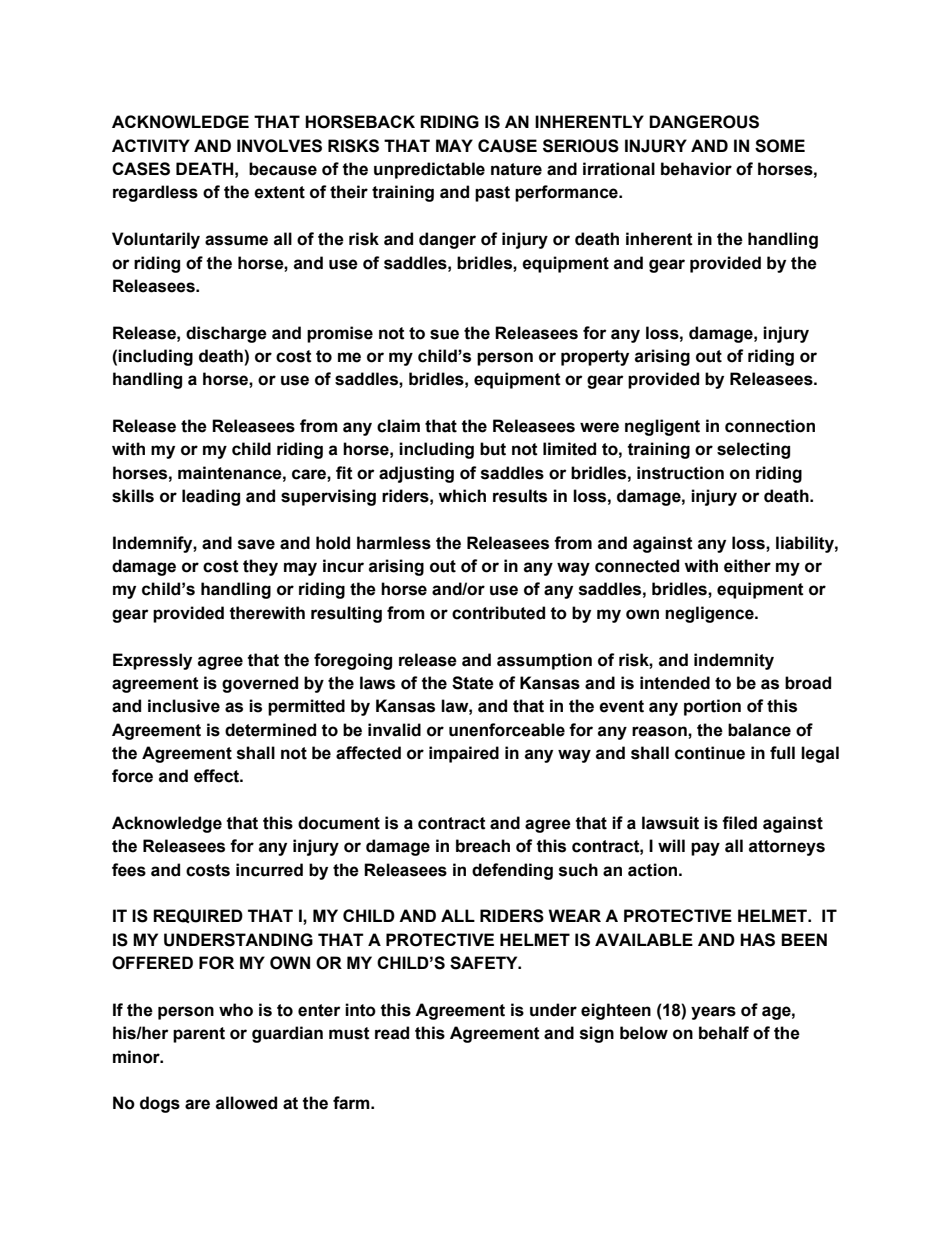 The height and width of the image is (1233, 952). Describe the element at coordinates (392, 1033) in the image. I see `read` at that location.
